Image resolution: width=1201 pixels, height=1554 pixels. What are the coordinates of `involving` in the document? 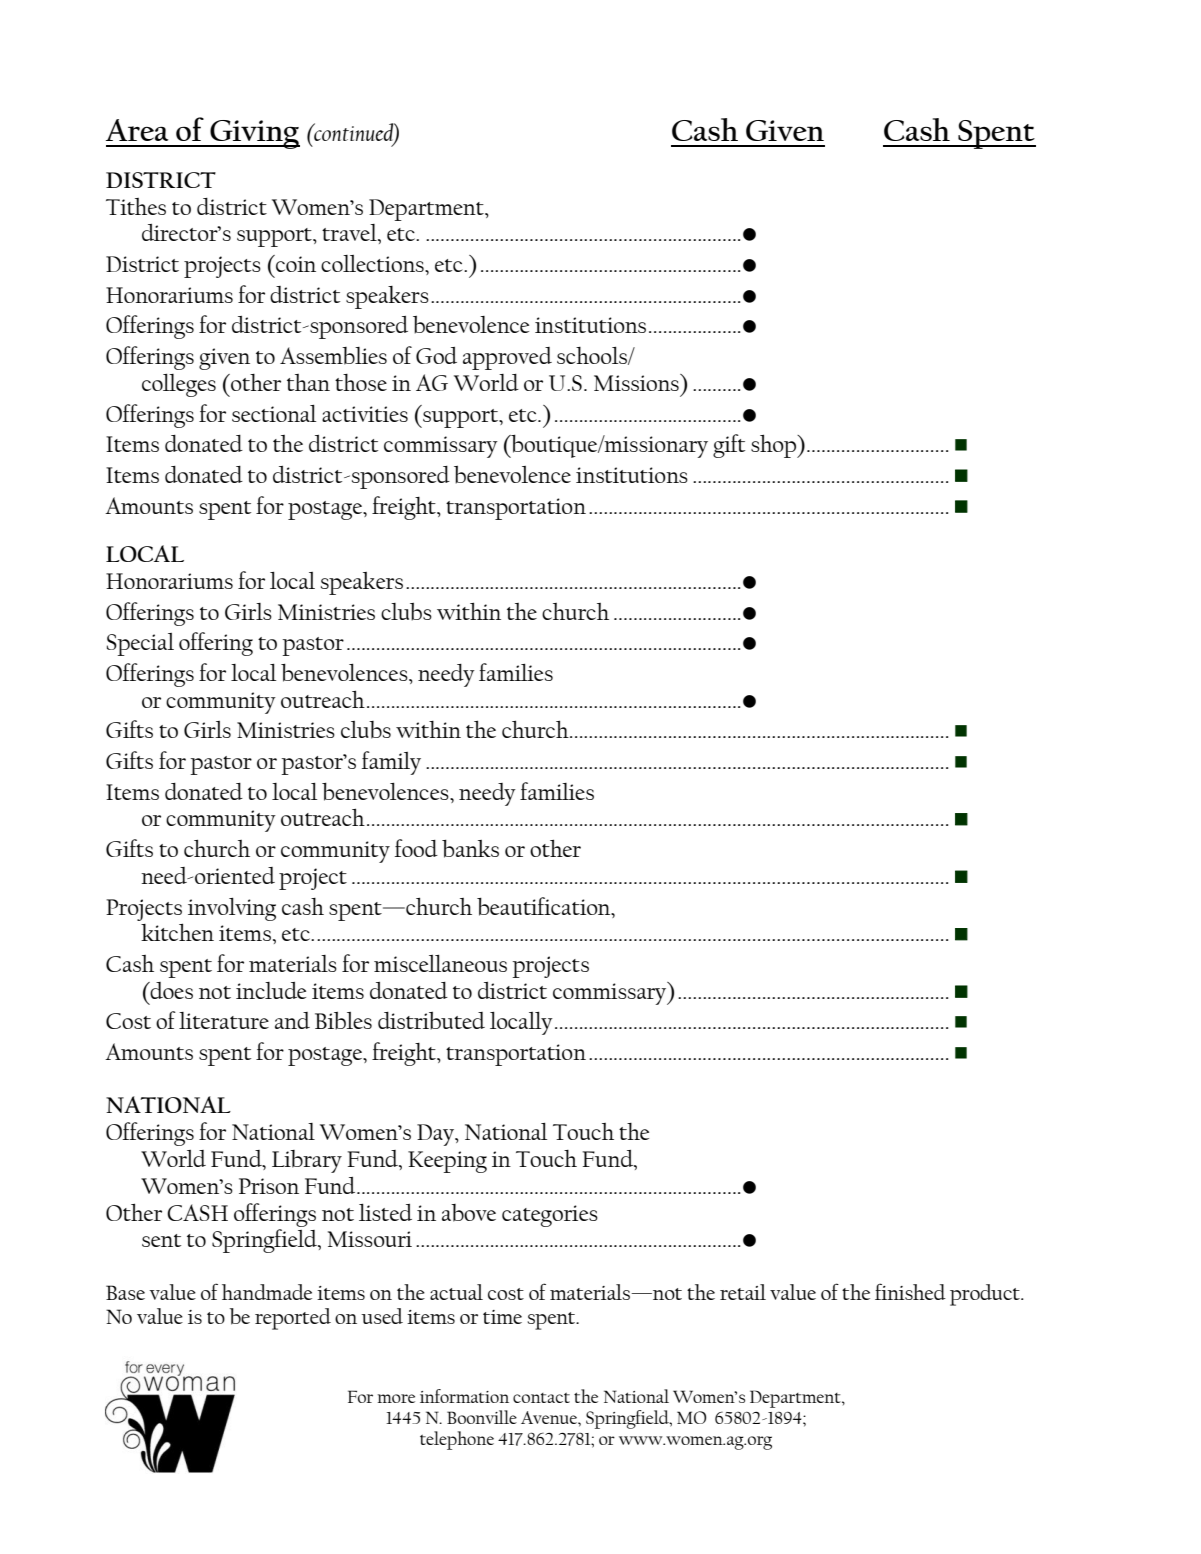 It's located at (232, 909).
